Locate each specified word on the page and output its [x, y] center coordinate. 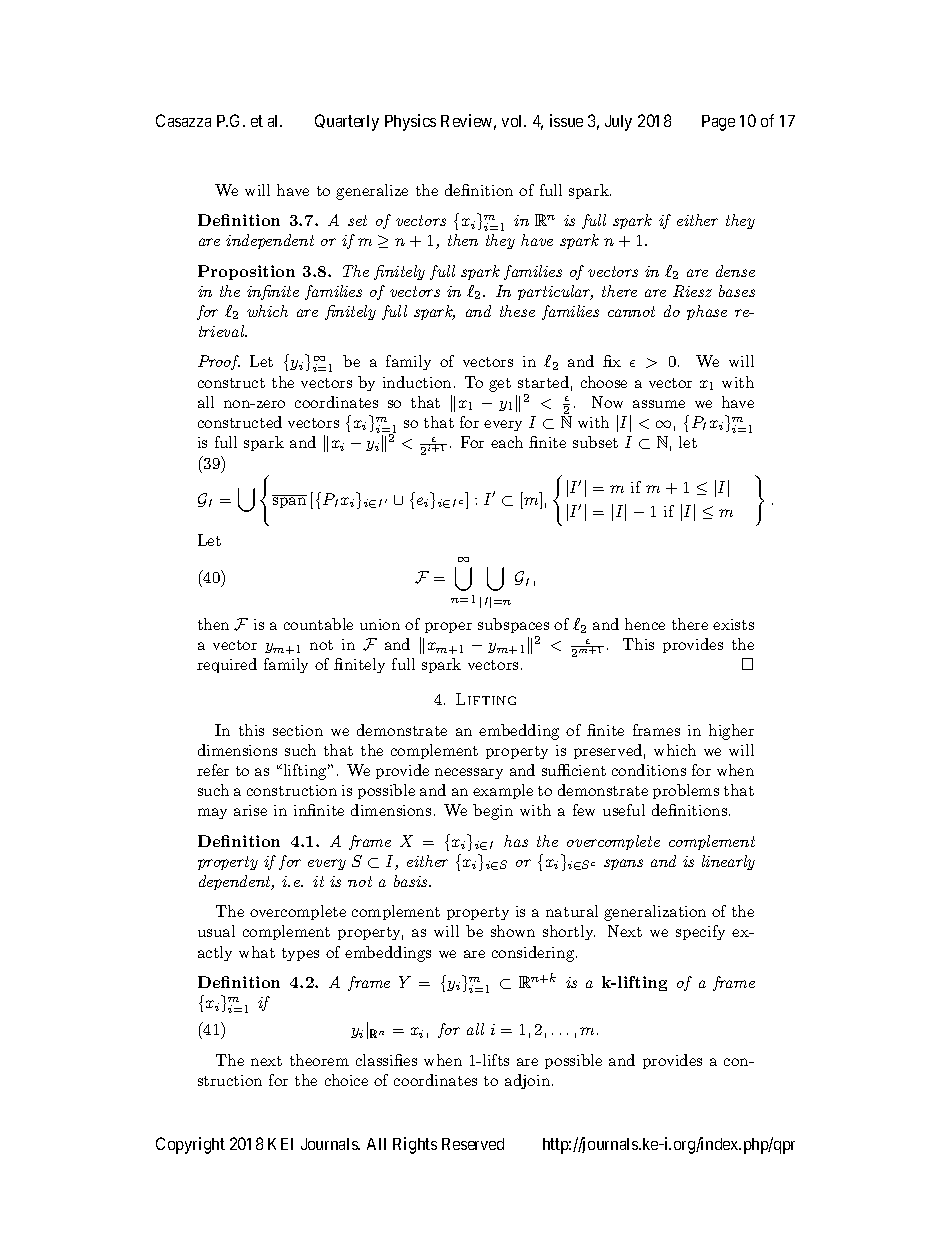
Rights [415, 1145]
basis [412, 881]
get [500, 385]
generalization [655, 913]
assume [659, 404]
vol [514, 121]
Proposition [246, 272]
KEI [280, 1144]
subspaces [513, 625]
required [227, 665]
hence [645, 624]
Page [718, 123]
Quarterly [347, 122]
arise [250, 810]
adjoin [527, 1081]
